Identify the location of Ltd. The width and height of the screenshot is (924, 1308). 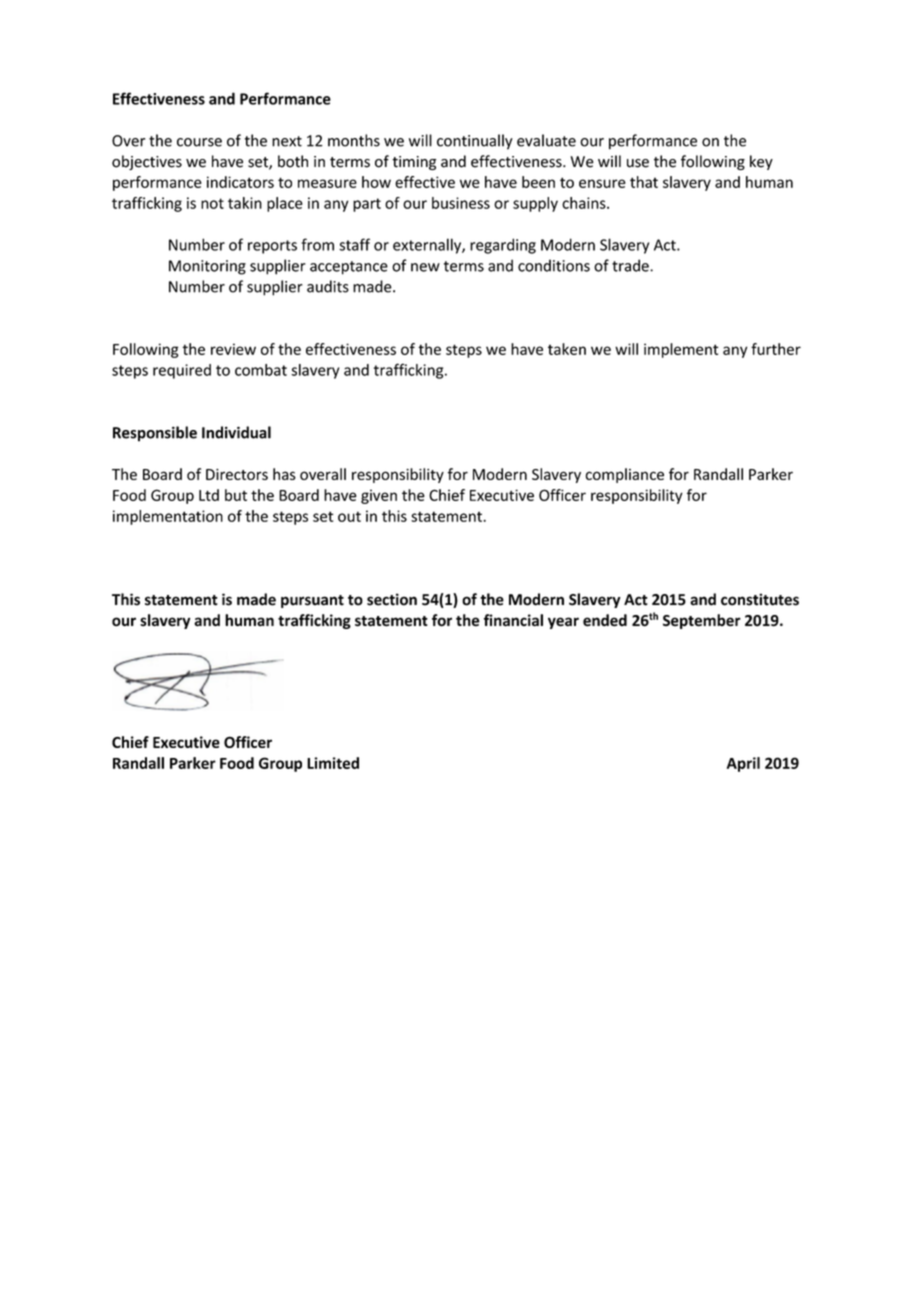
(209, 495).
